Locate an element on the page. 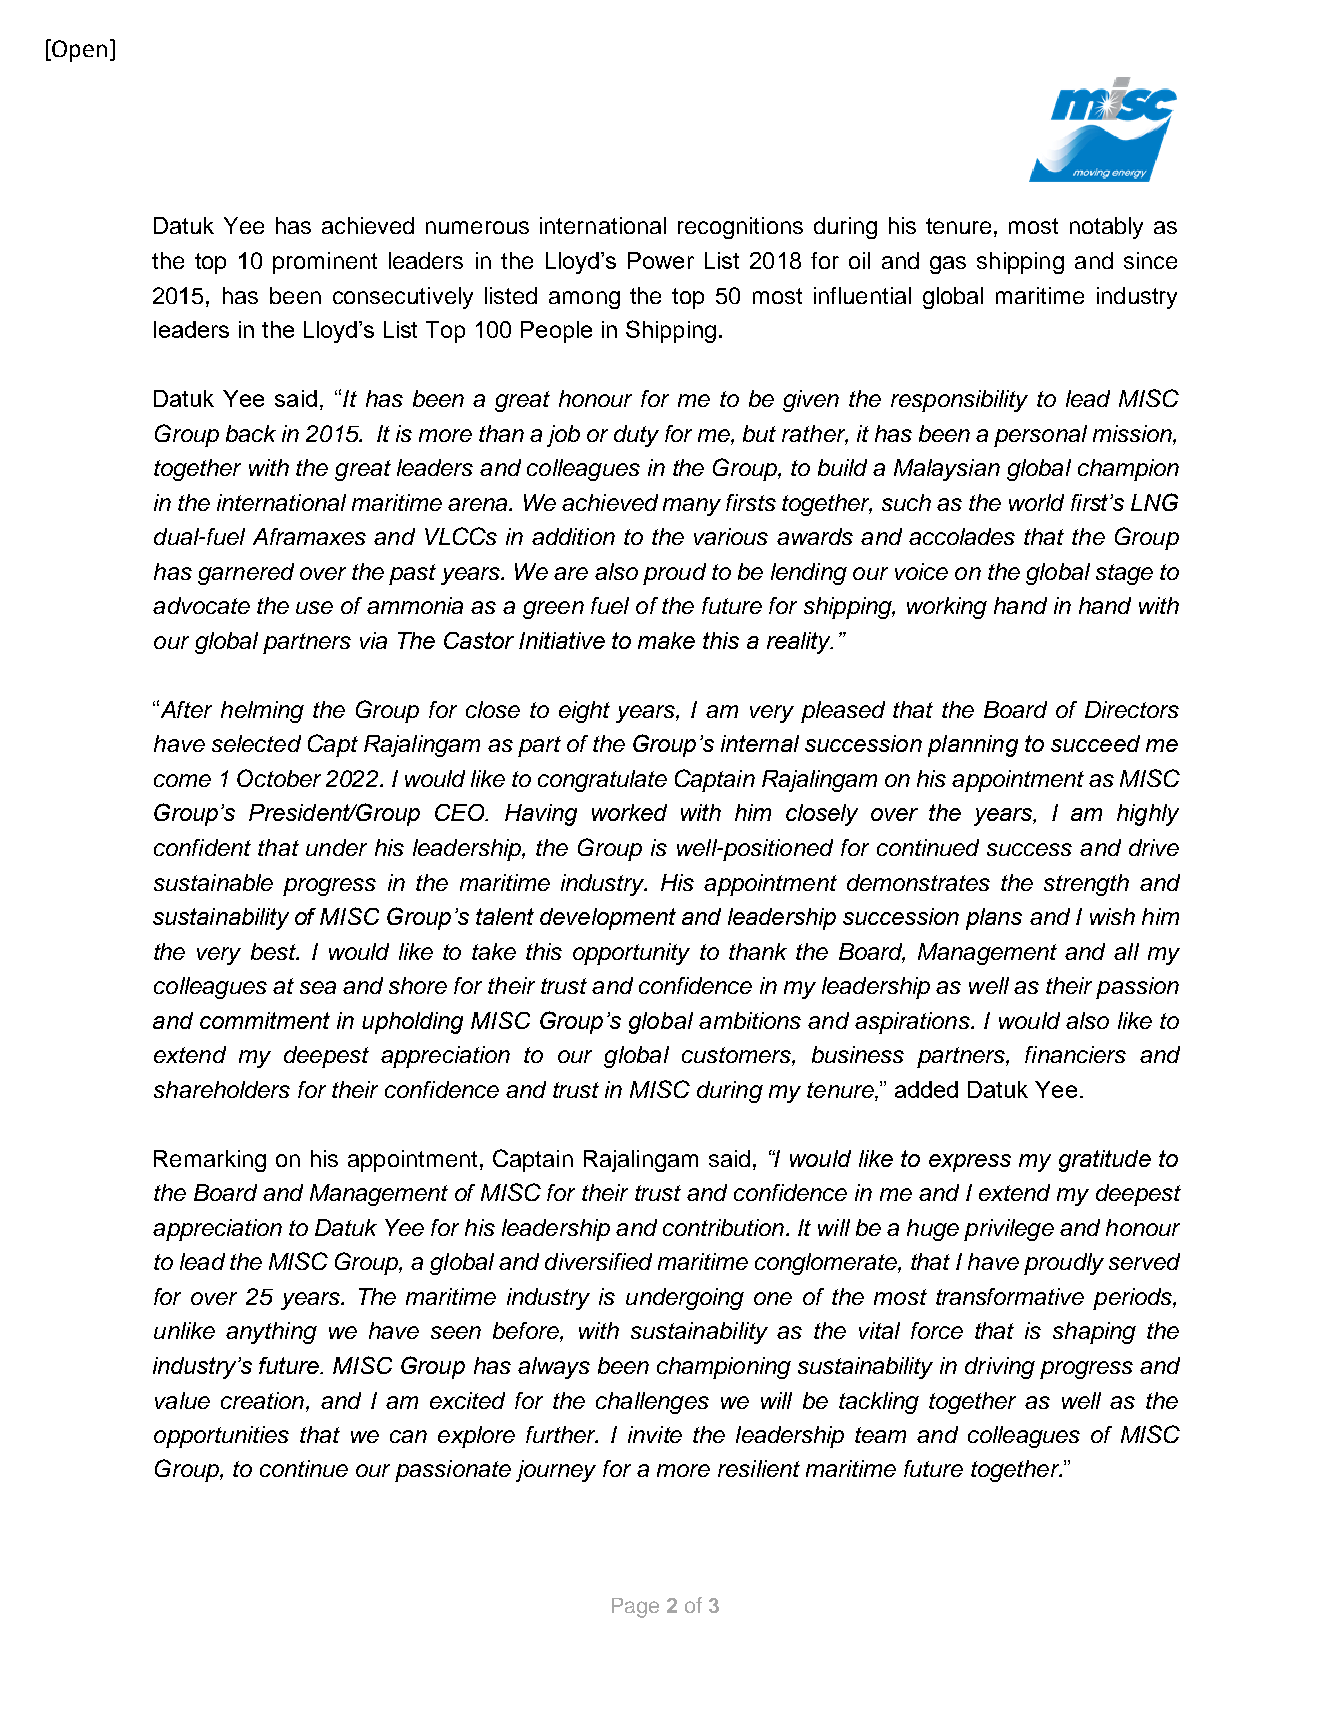 The width and height of the page is (1321, 1709). shareholders is located at coordinates (222, 1089).
